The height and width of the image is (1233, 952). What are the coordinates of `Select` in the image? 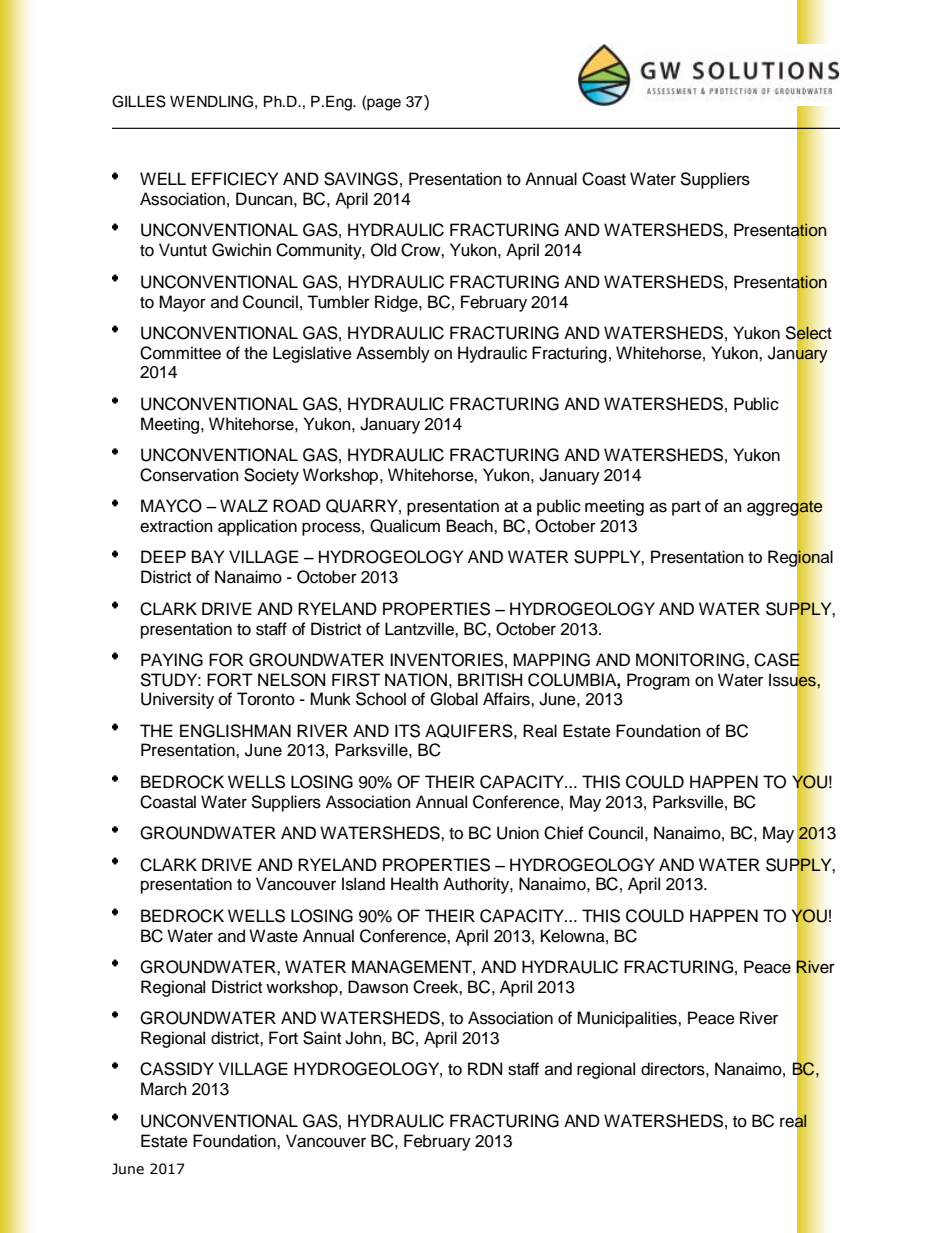 It's located at (809, 333).
